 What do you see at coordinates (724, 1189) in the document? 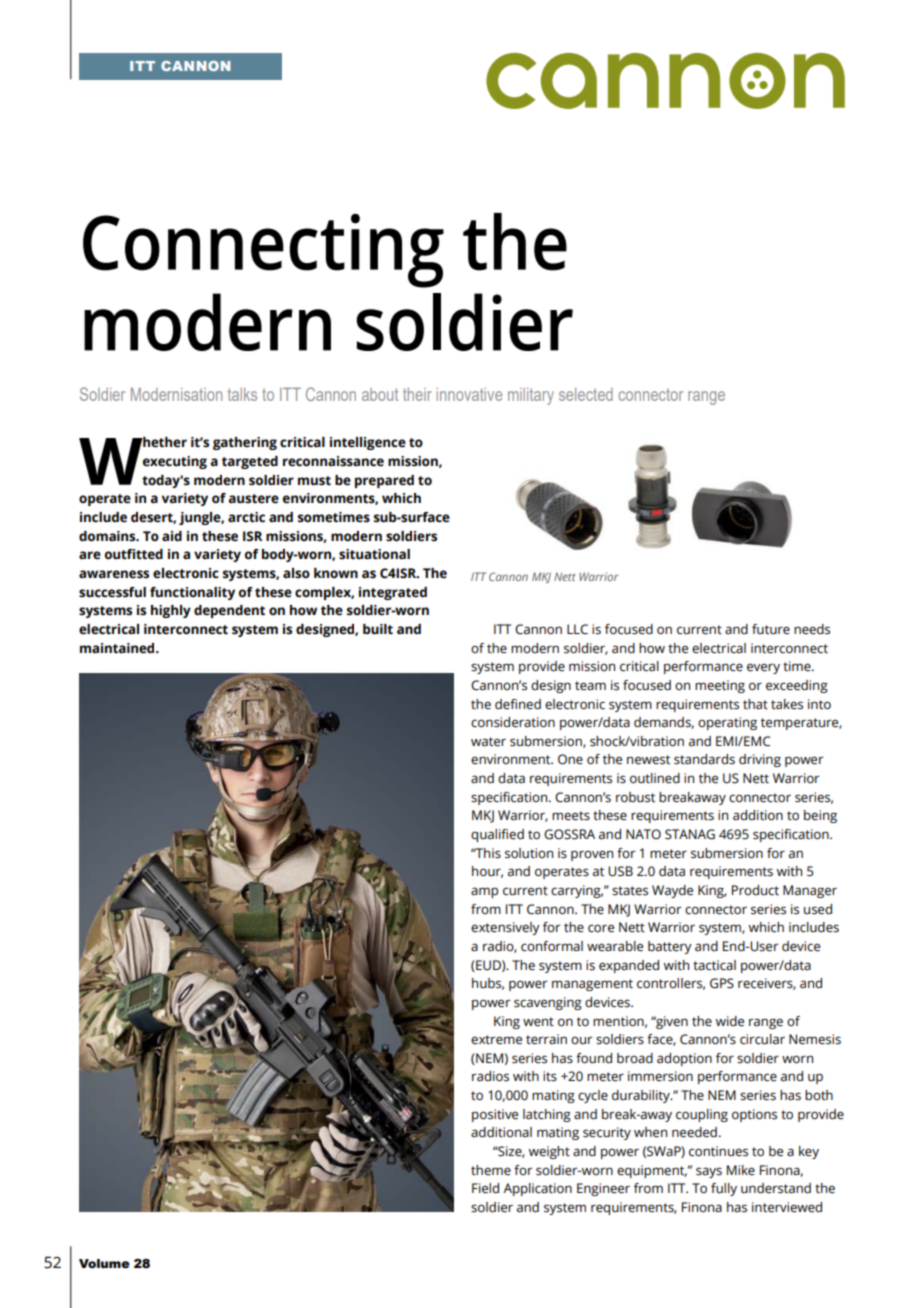
I see `fully` at bounding box center [724, 1189].
